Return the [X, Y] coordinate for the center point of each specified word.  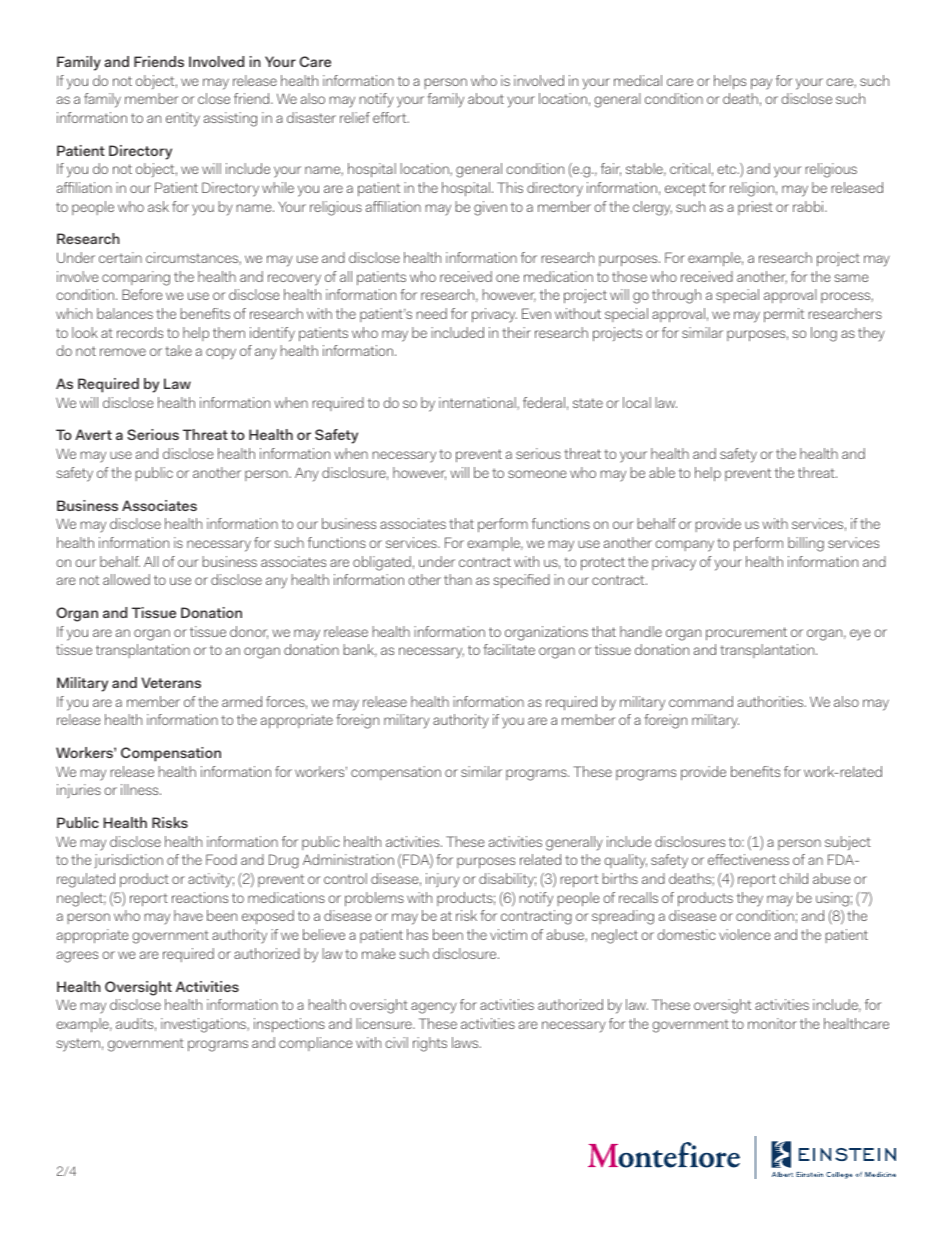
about [486, 98]
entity [183, 119]
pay [761, 84]
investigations [204, 1025]
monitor [772, 1023]
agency [434, 1008]
